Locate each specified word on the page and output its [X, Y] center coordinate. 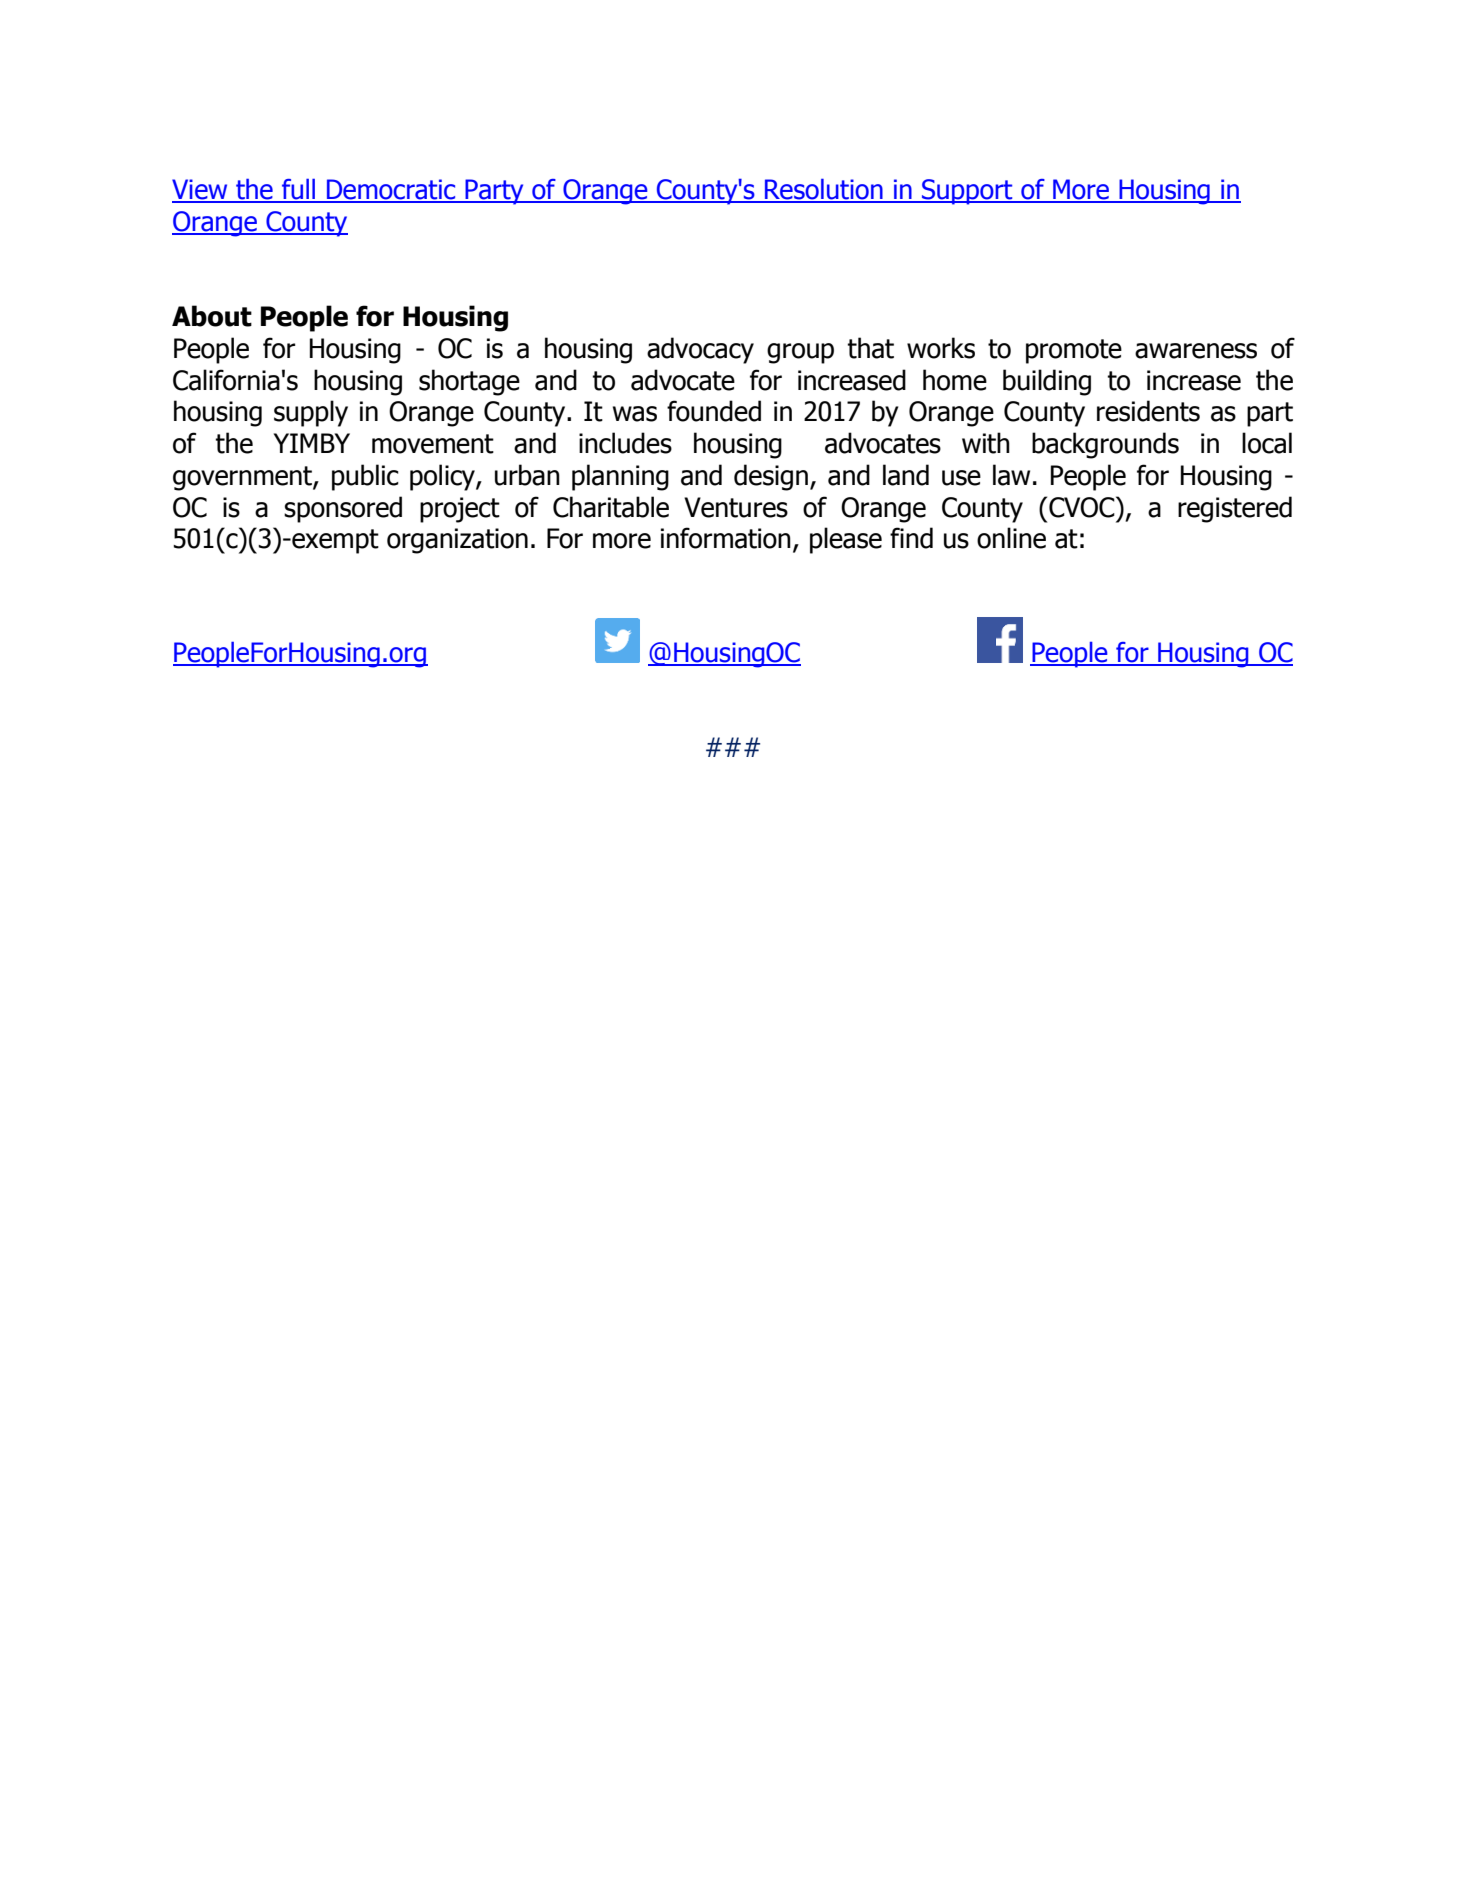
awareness [1196, 351]
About [212, 316]
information [726, 538]
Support [967, 192]
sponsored [343, 509]
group [800, 353]
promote [1074, 351]
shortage [469, 382]
